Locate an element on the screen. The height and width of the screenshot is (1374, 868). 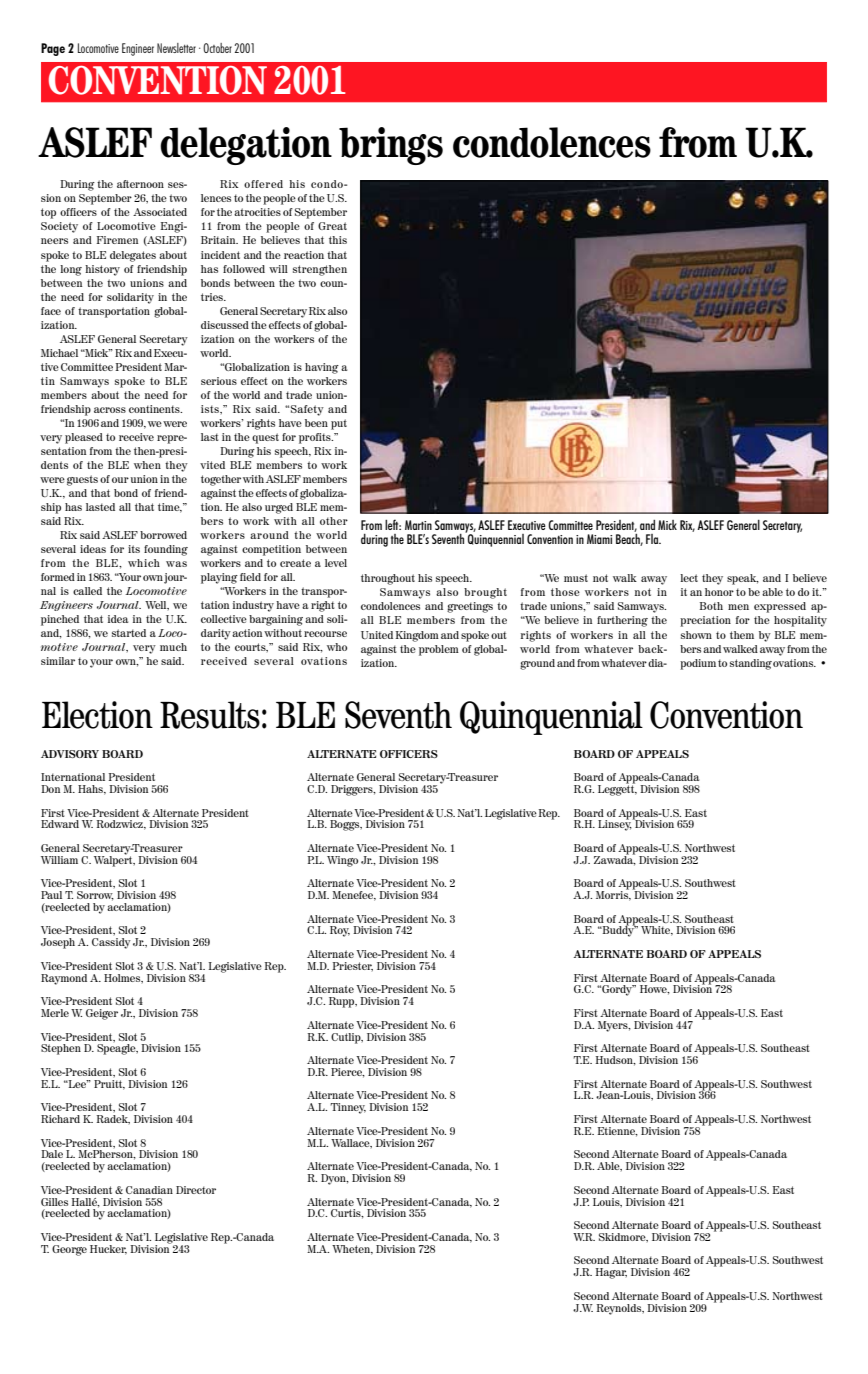
history is located at coordinates (102, 270).
